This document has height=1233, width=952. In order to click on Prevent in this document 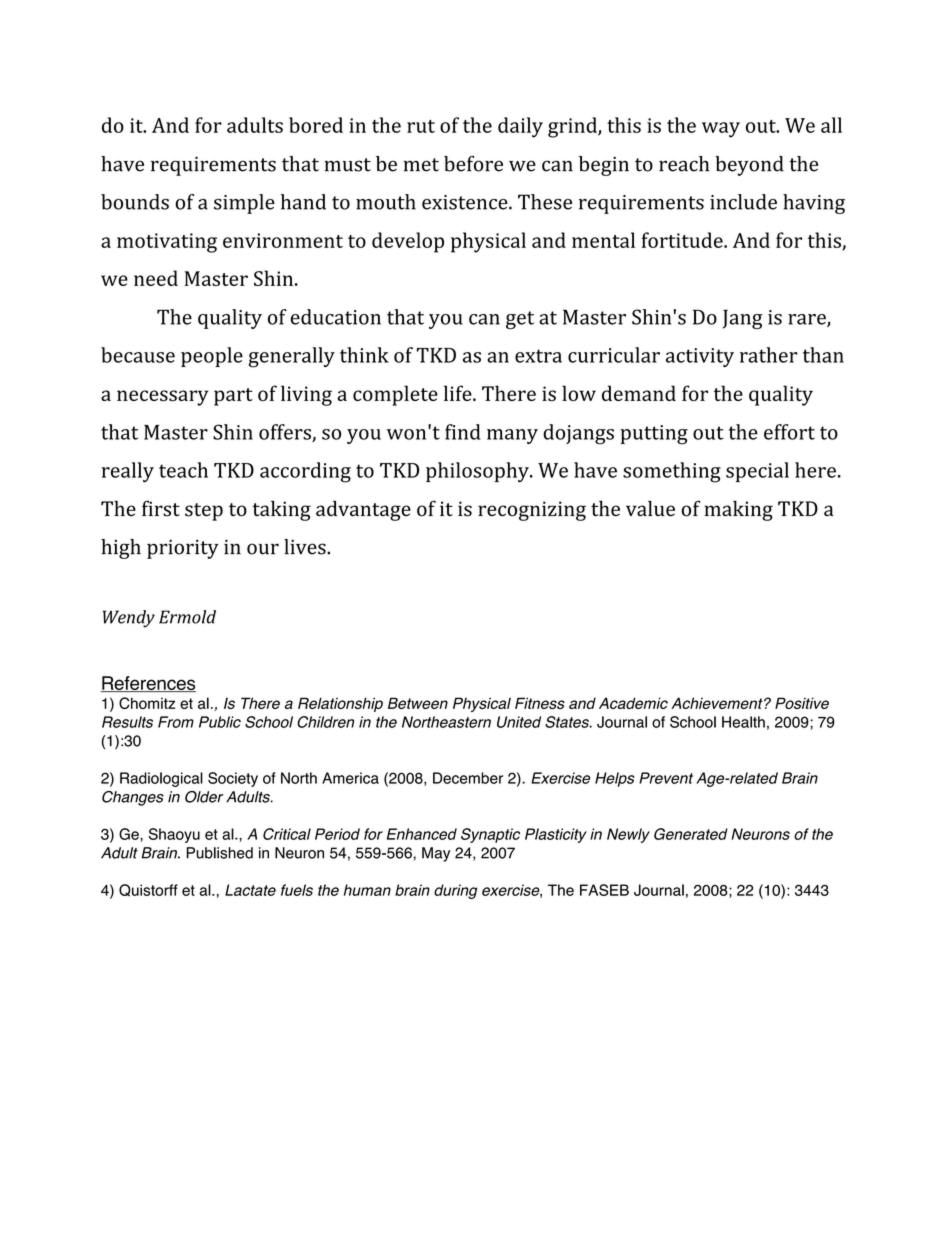, I will do `click(666, 778)`.
